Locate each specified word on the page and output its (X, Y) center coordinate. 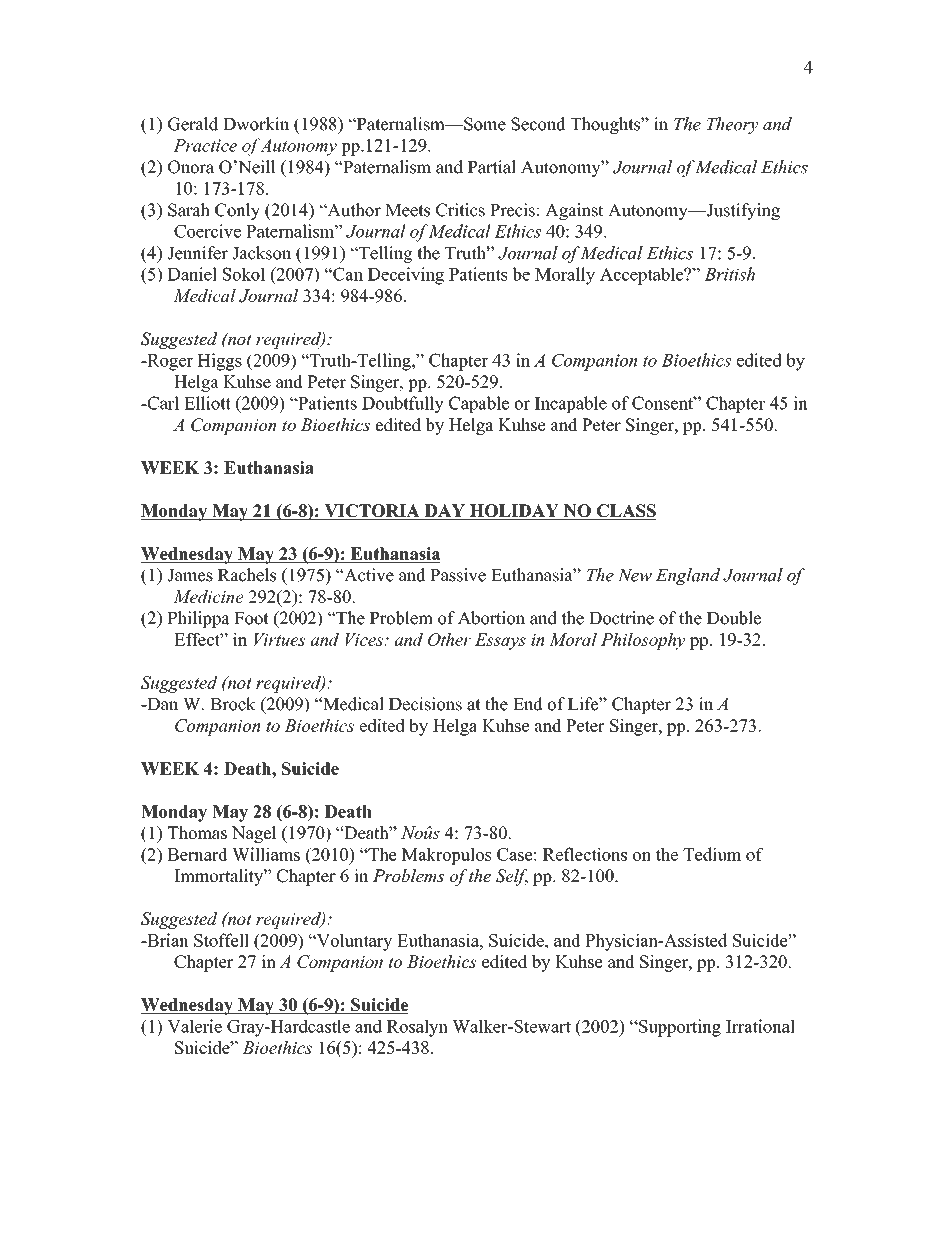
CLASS (625, 512)
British (729, 274)
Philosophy (643, 641)
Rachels (247, 575)
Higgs (219, 362)
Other (449, 639)
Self (512, 877)
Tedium (712, 854)
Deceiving (406, 276)
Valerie (194, 1026)
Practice (205, 145)
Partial (492, 167)
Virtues (279, 639)
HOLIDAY (514, 512)
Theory (733, 125)
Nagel (254, 834)
